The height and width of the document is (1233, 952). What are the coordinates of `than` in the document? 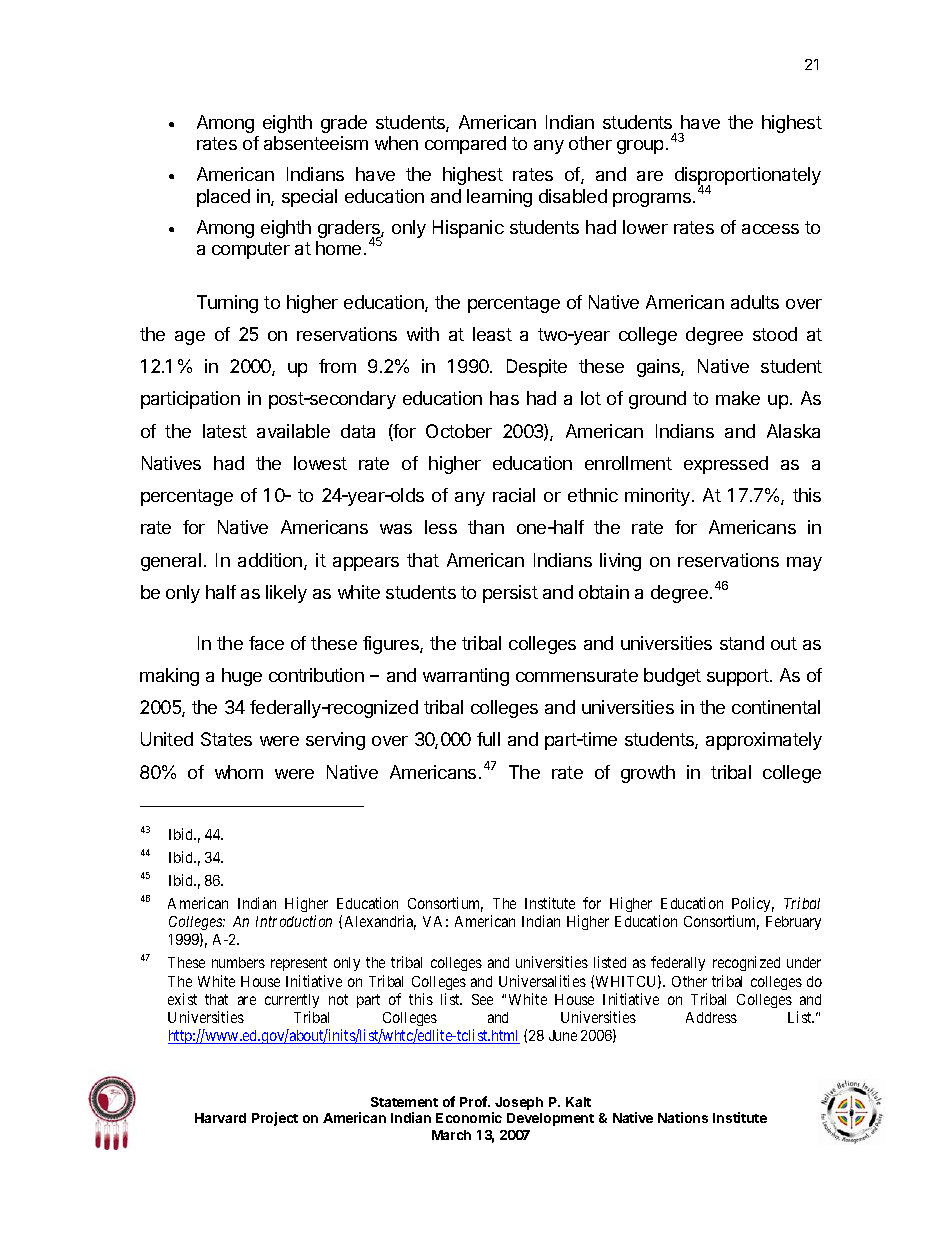 It's located at (486, 527).
